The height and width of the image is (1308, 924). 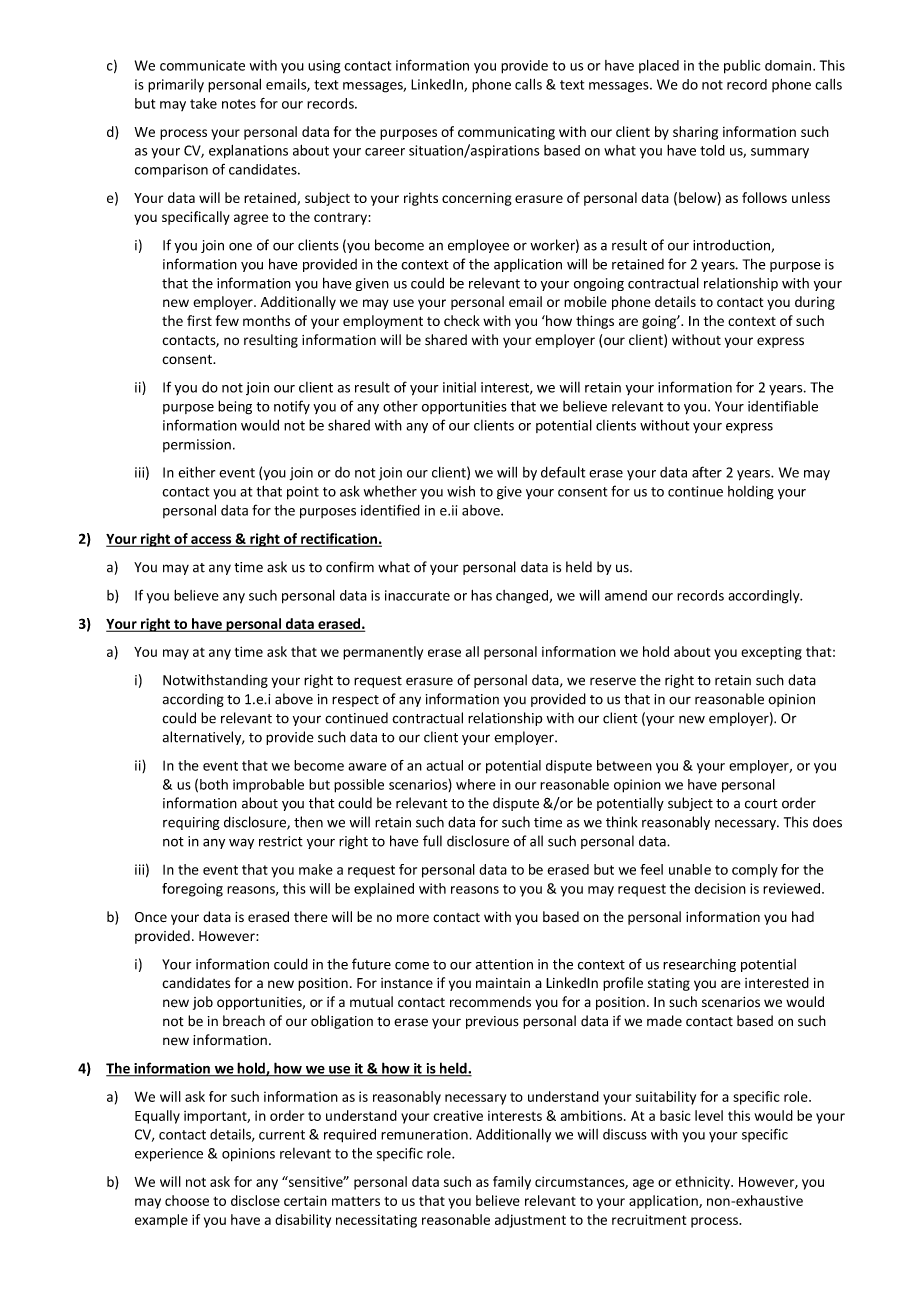 I want to click on identifiable, so click(x=783, y=406).
